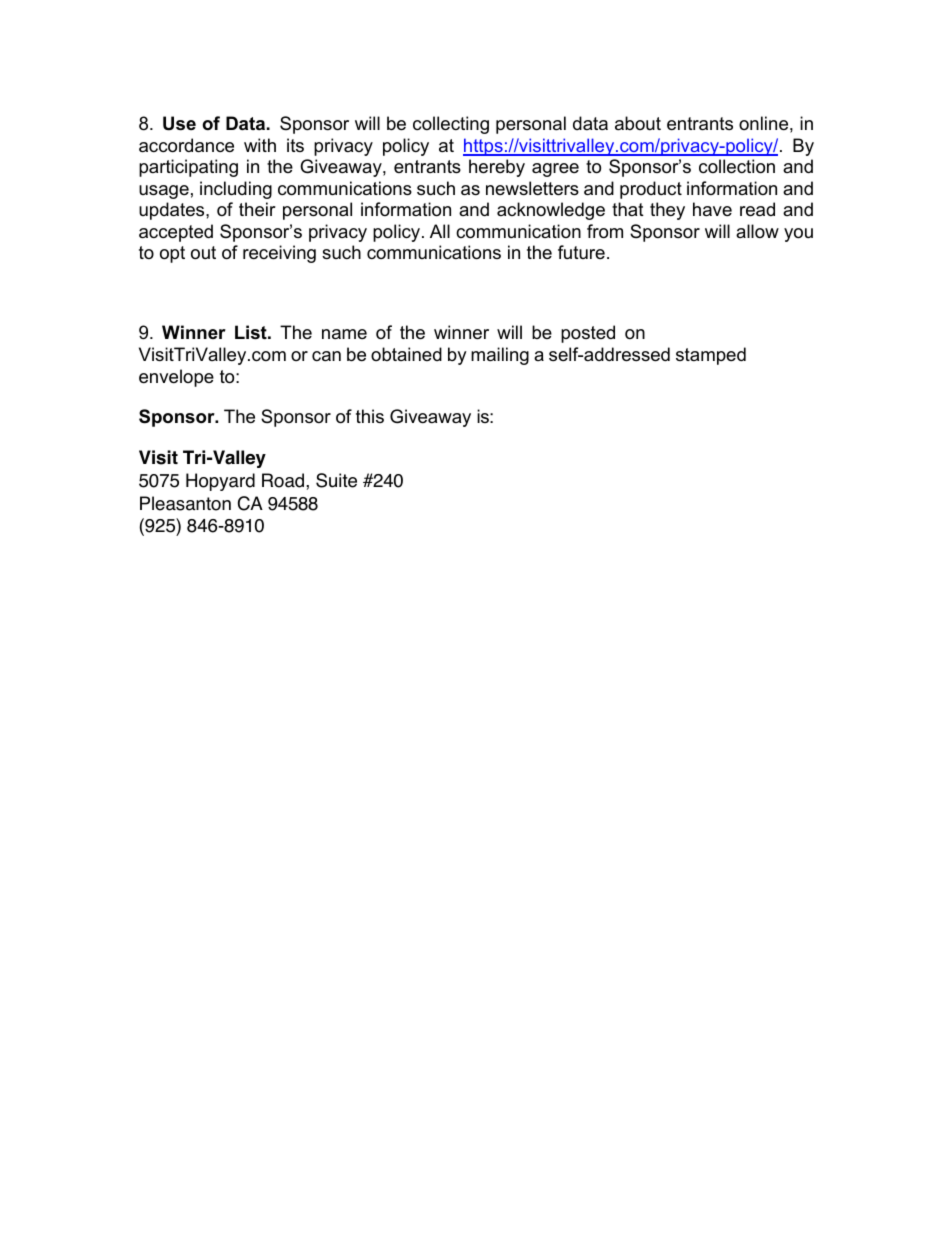 The image size is (952, 1233). I want to click on about, so click(638, 123).
